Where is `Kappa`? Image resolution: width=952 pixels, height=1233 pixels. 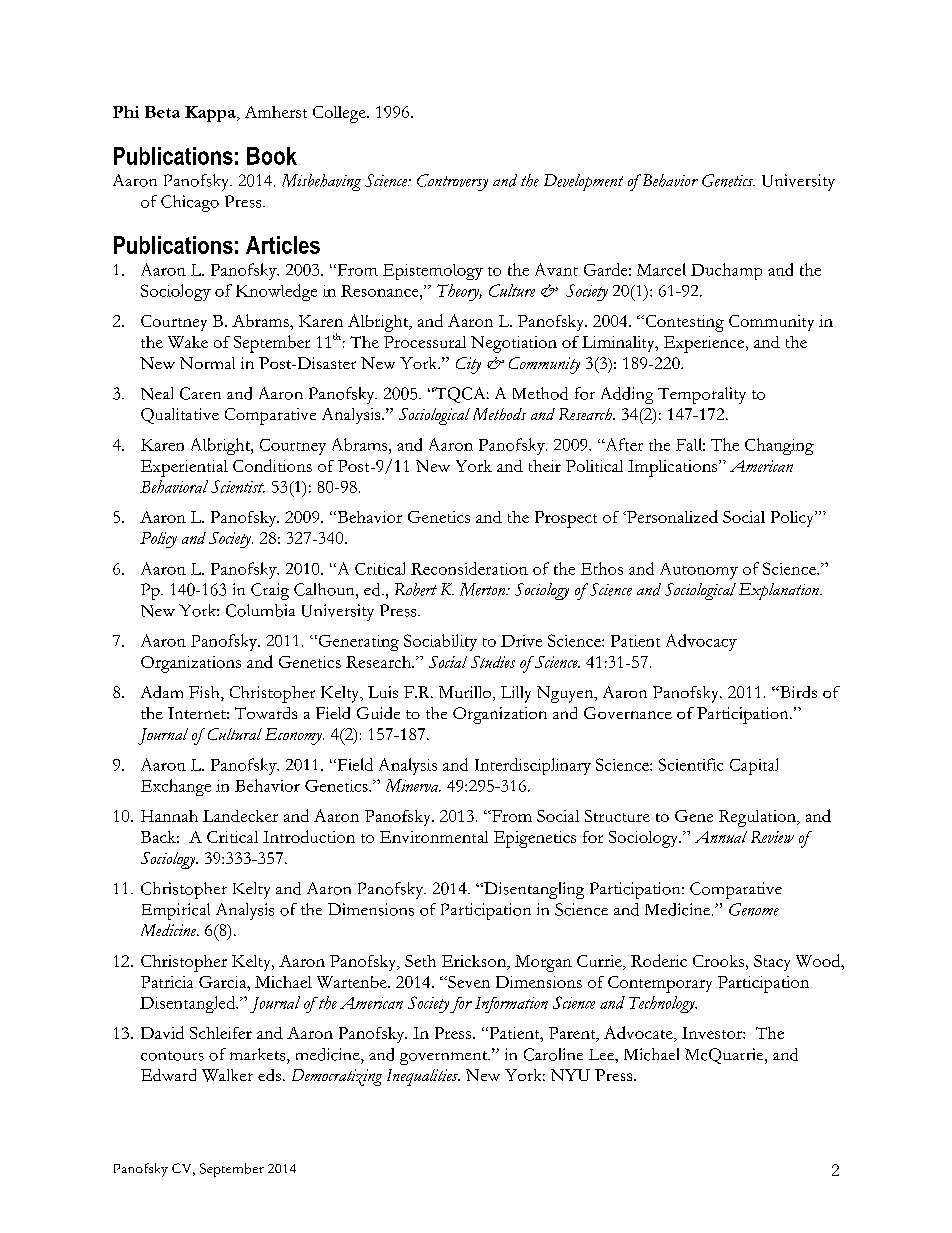
Kappa is located at coordinates (211, 114).
